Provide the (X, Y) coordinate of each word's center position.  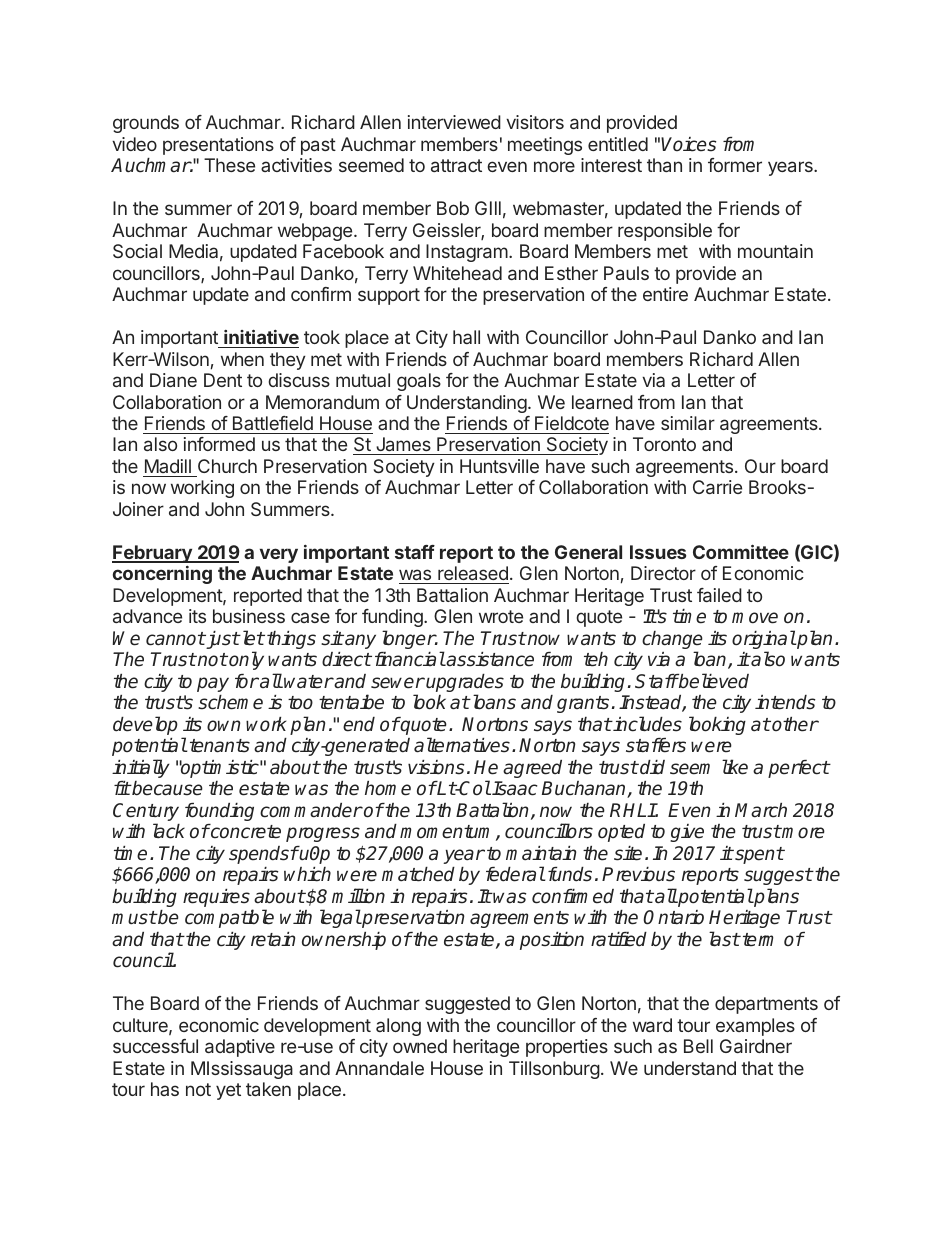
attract (456, 165)
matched (418, 874)
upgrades (465, 684)
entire (665, 294)
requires (216, 898)
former (735, 165)
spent (758, 855)
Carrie (717, 487)
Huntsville (499, 466)
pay (213, 684)
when (242, 359)
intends (785, 702)
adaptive (240, 1048)
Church (227, 466)
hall (466, 337)
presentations (218, 146)
